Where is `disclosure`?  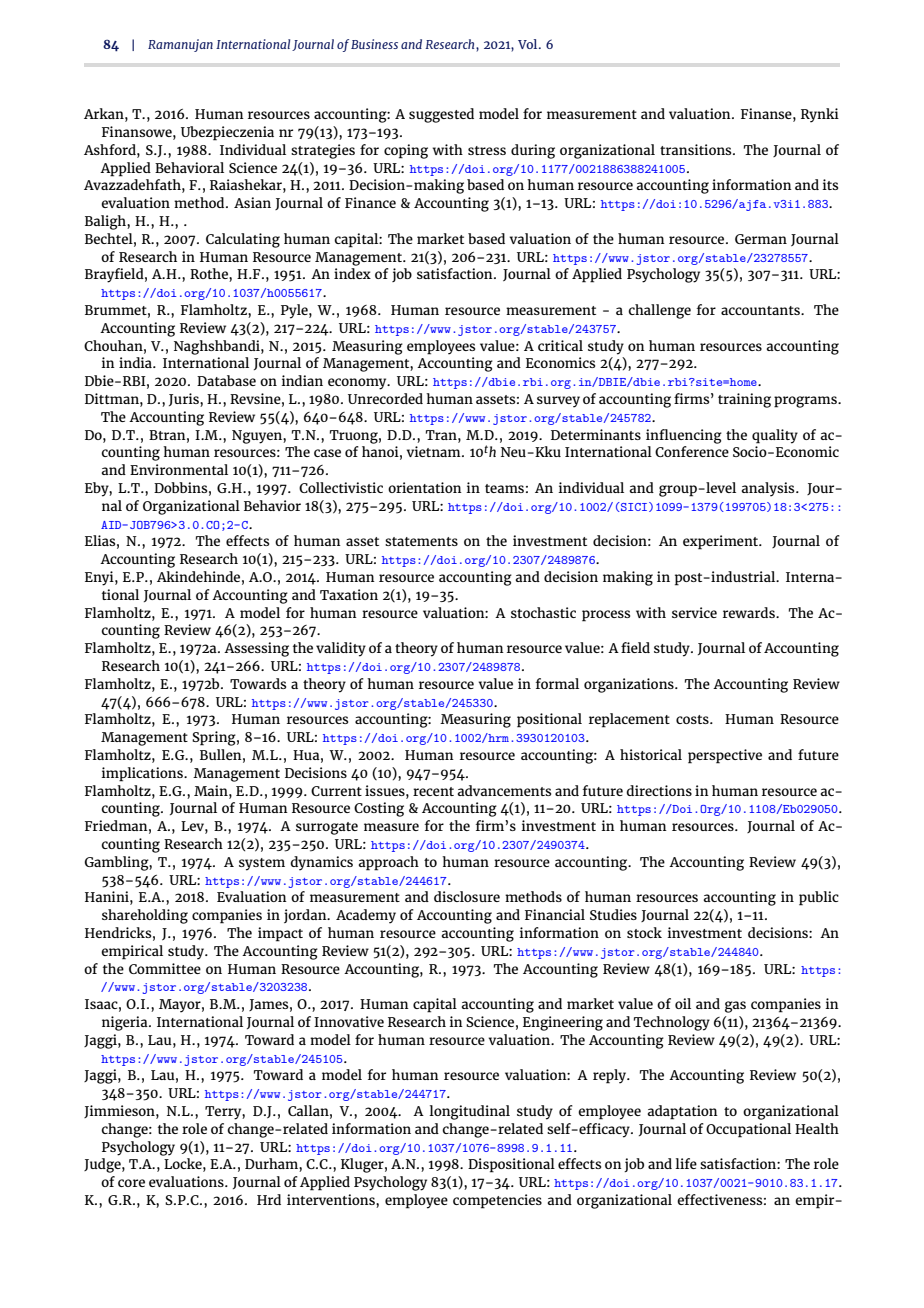 disclosure is located at coordinates (467, 896).
